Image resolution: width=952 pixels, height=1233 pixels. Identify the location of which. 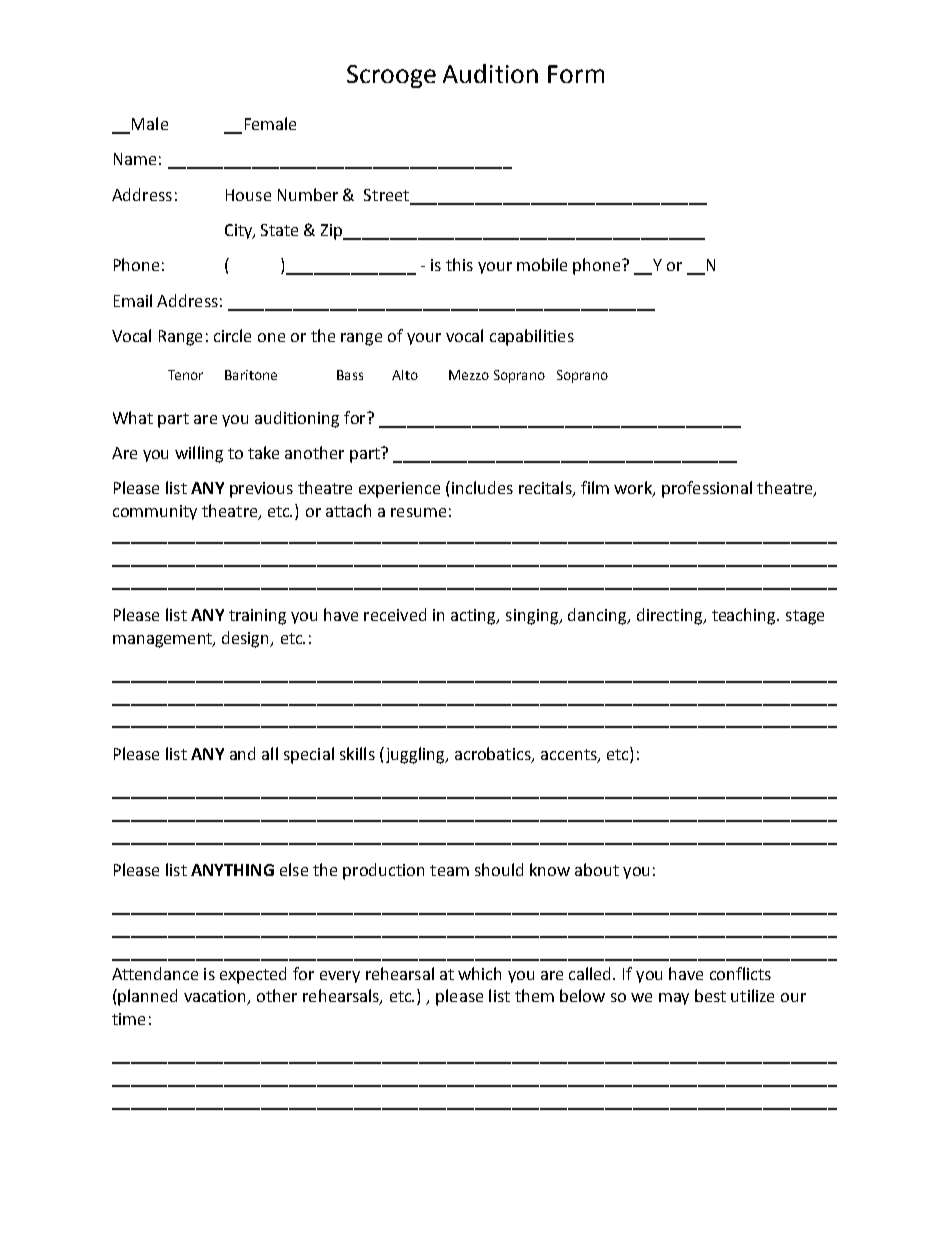
(479, 973).
